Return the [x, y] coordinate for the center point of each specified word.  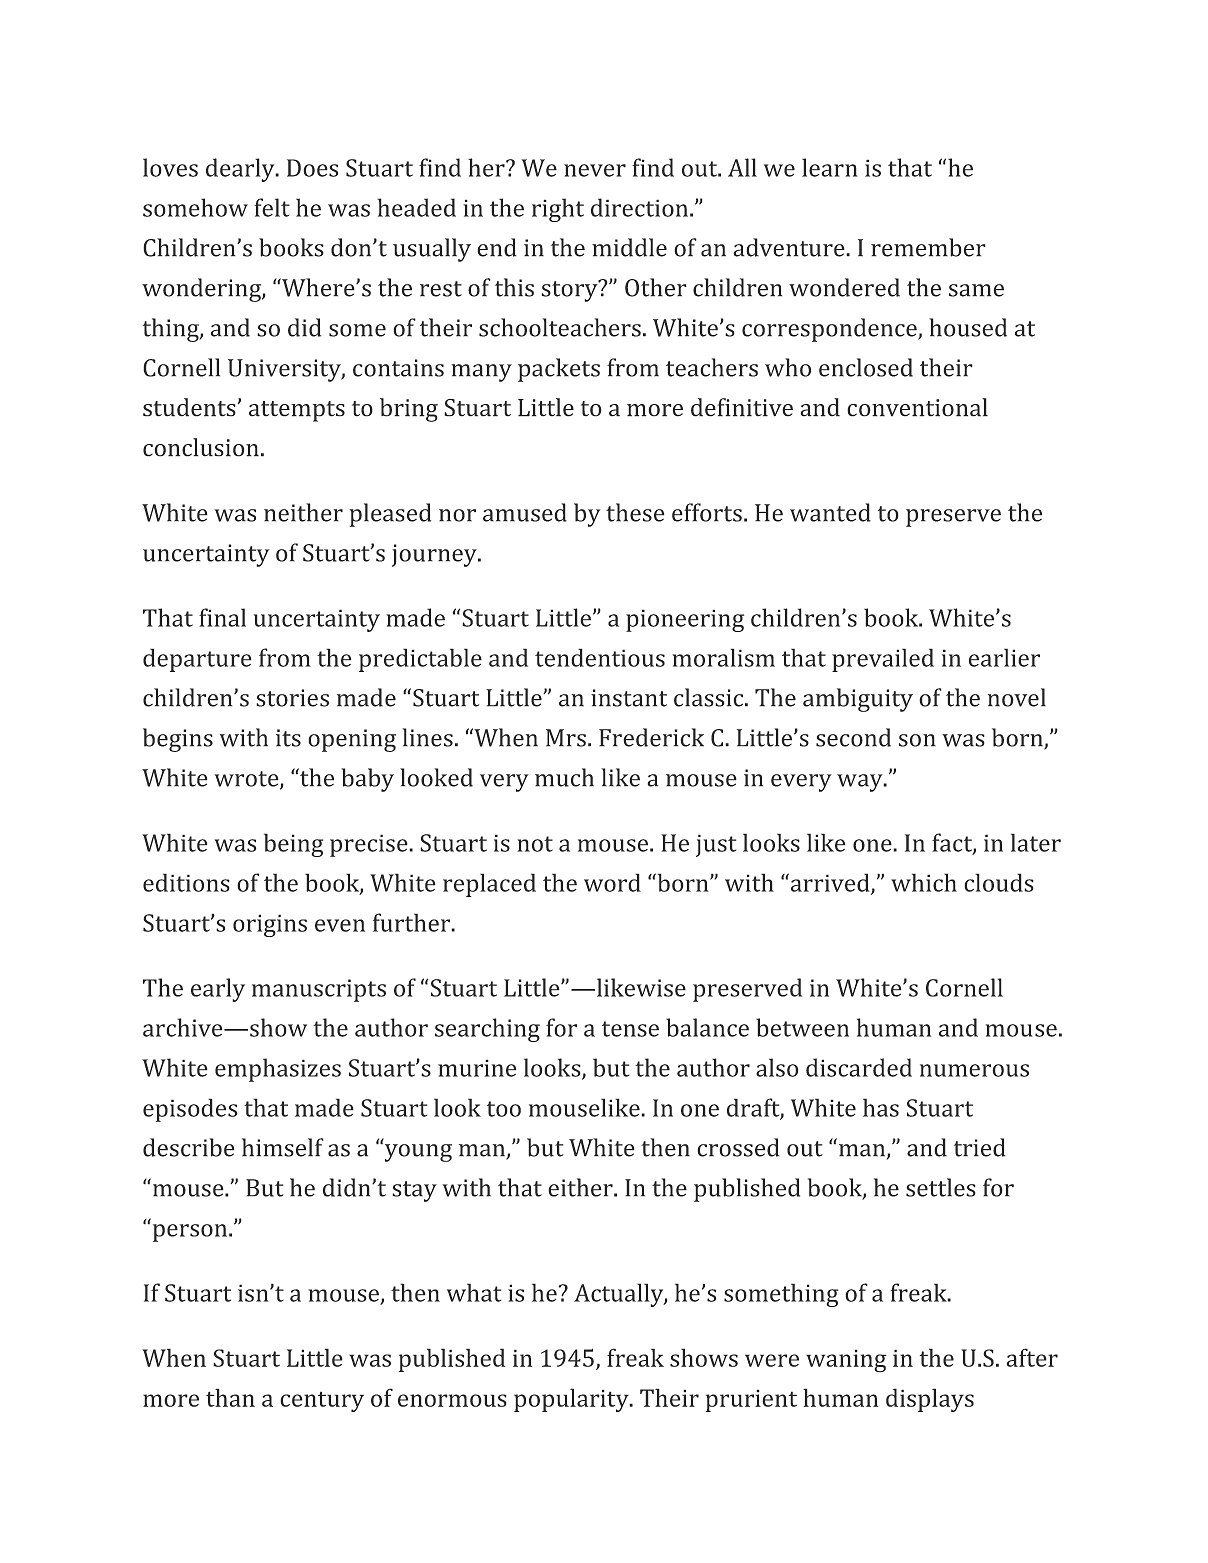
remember [928, 247]
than [230, 1397]
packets [559, 370]
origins [270, 925]
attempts [297, 411]
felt [272, 207]
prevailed [883, 660]
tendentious [600, 657]
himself [283, 1147]
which [924, 882]
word [612, 882]
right [558, 210]
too [504, 1109]
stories [292, 698]
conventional [917, 407]
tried [980, 1147]
